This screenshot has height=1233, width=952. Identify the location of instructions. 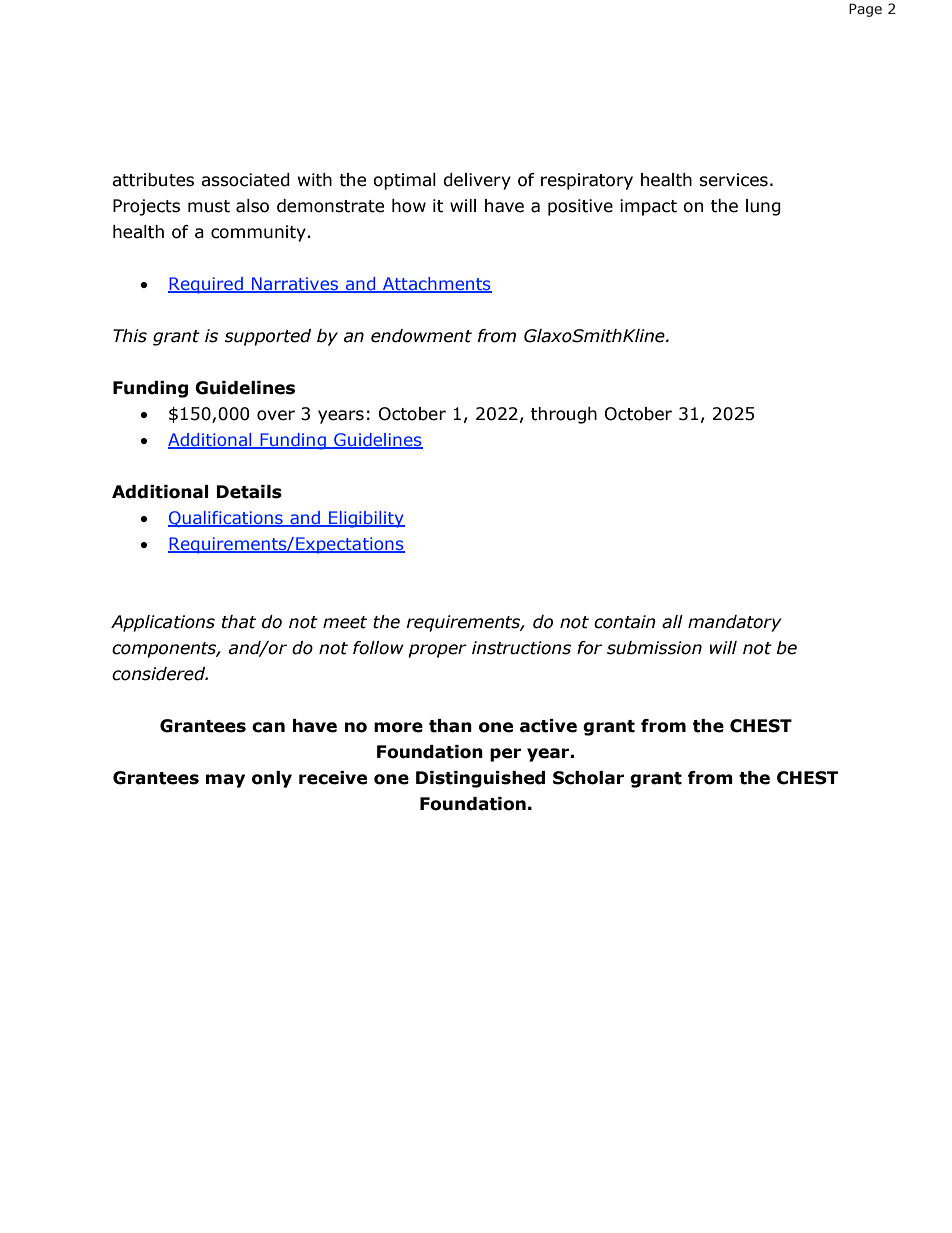
(521, 648).
